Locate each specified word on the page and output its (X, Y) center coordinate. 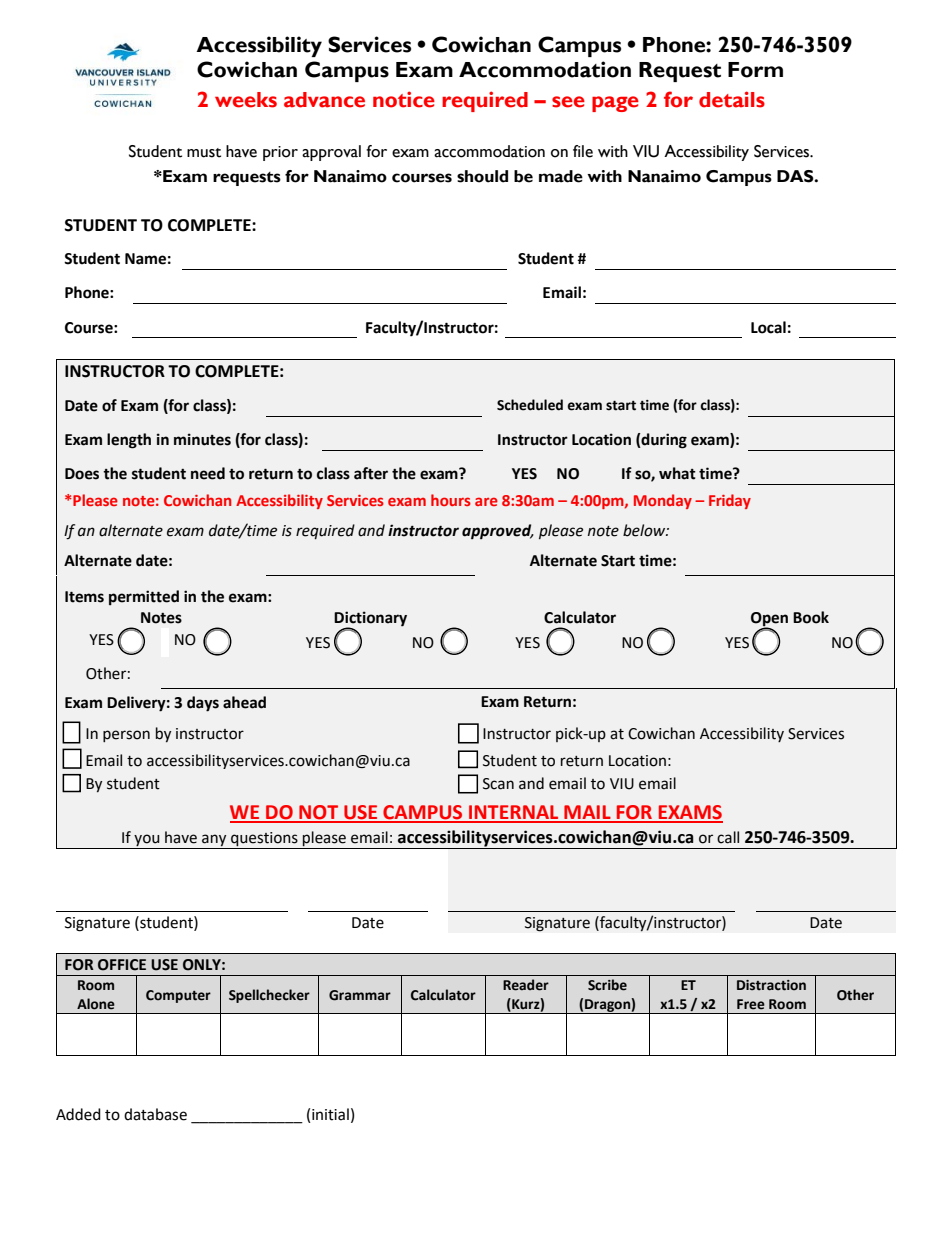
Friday (730, 501)
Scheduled (530, 405)
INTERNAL (514, 813)
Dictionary (370, 619)
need (208, 473)
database (155, 1114)
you (147, 840)
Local (768, 327)
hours (451, 500)
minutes (202, 439)
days (203, 704)
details (732, 99)
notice (404, 99)
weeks (246, 100)
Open (769, 620)
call (728, 837)
